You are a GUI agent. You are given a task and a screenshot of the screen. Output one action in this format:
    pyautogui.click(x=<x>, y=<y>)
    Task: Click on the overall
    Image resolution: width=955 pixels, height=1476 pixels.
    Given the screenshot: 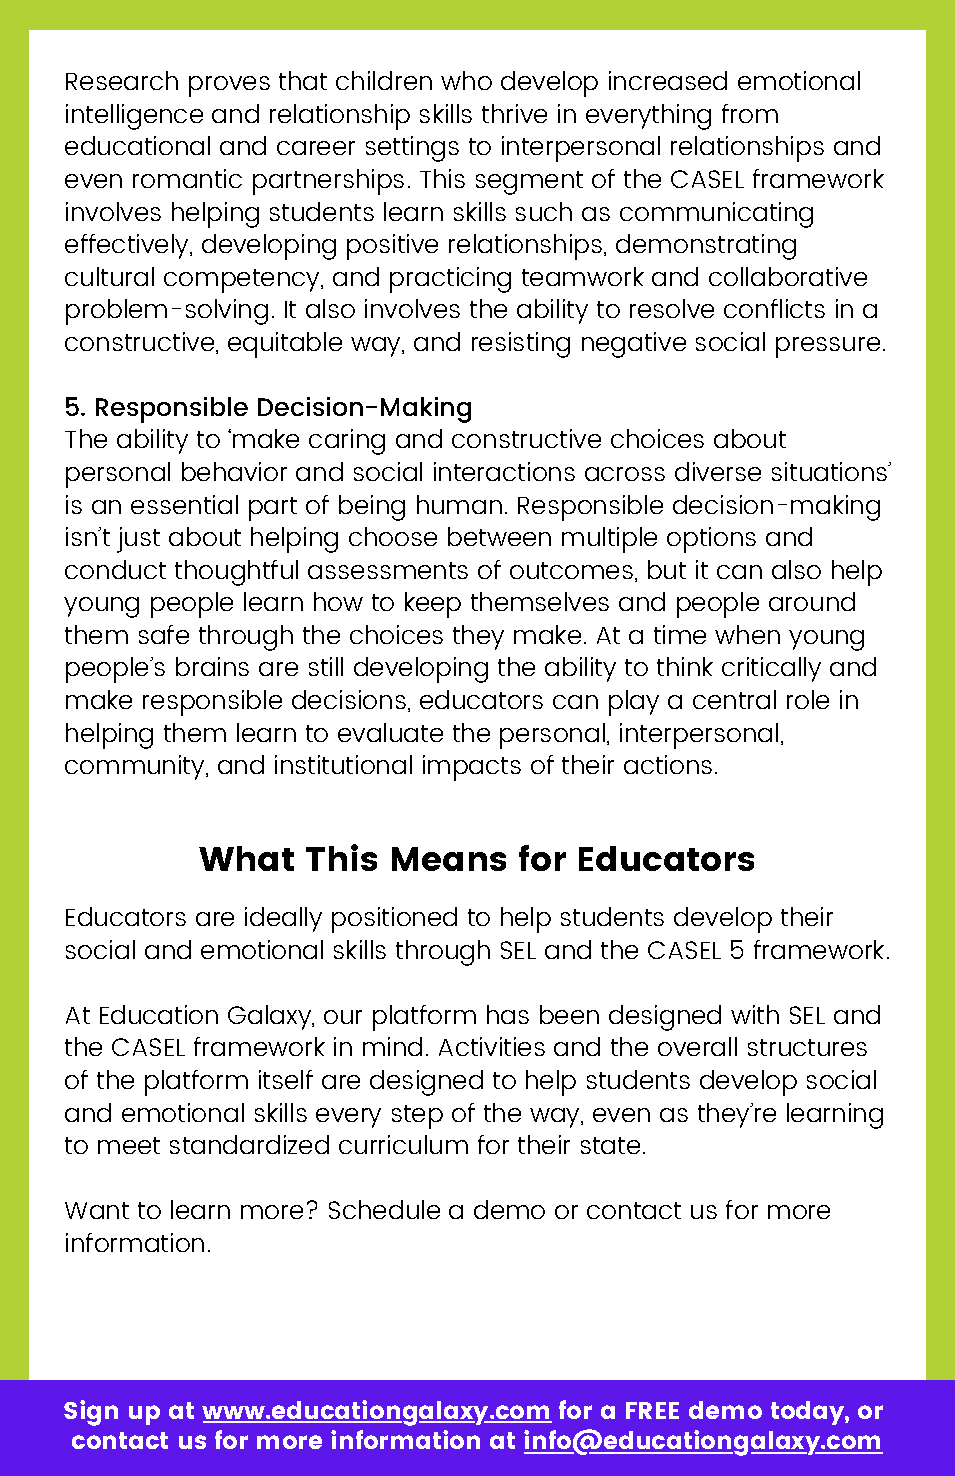 What is the action you would take?
    pyautogui.click(x=697, y=1046)
